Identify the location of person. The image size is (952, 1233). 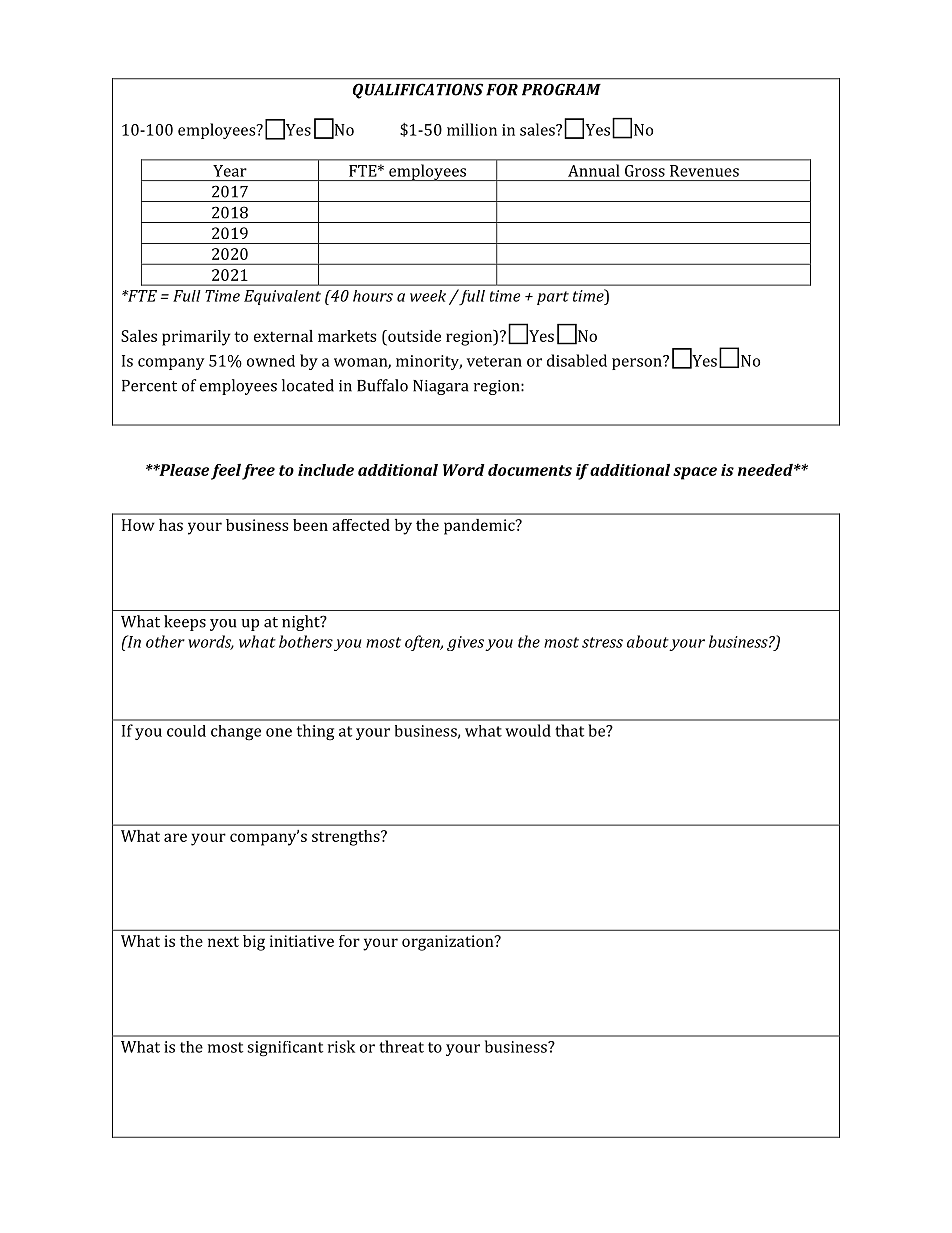
(638, 363).
